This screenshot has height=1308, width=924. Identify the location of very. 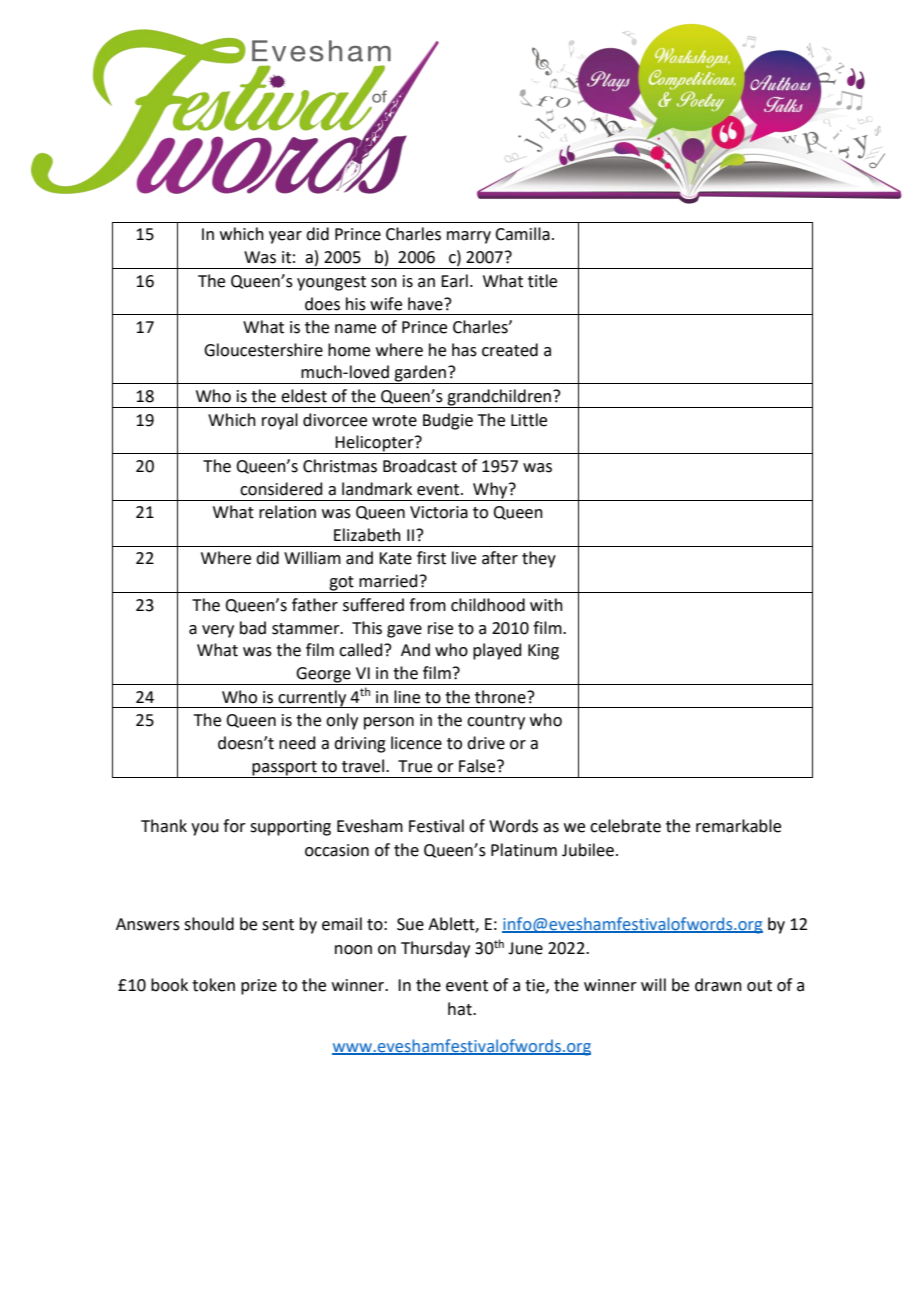
(218, 631).
